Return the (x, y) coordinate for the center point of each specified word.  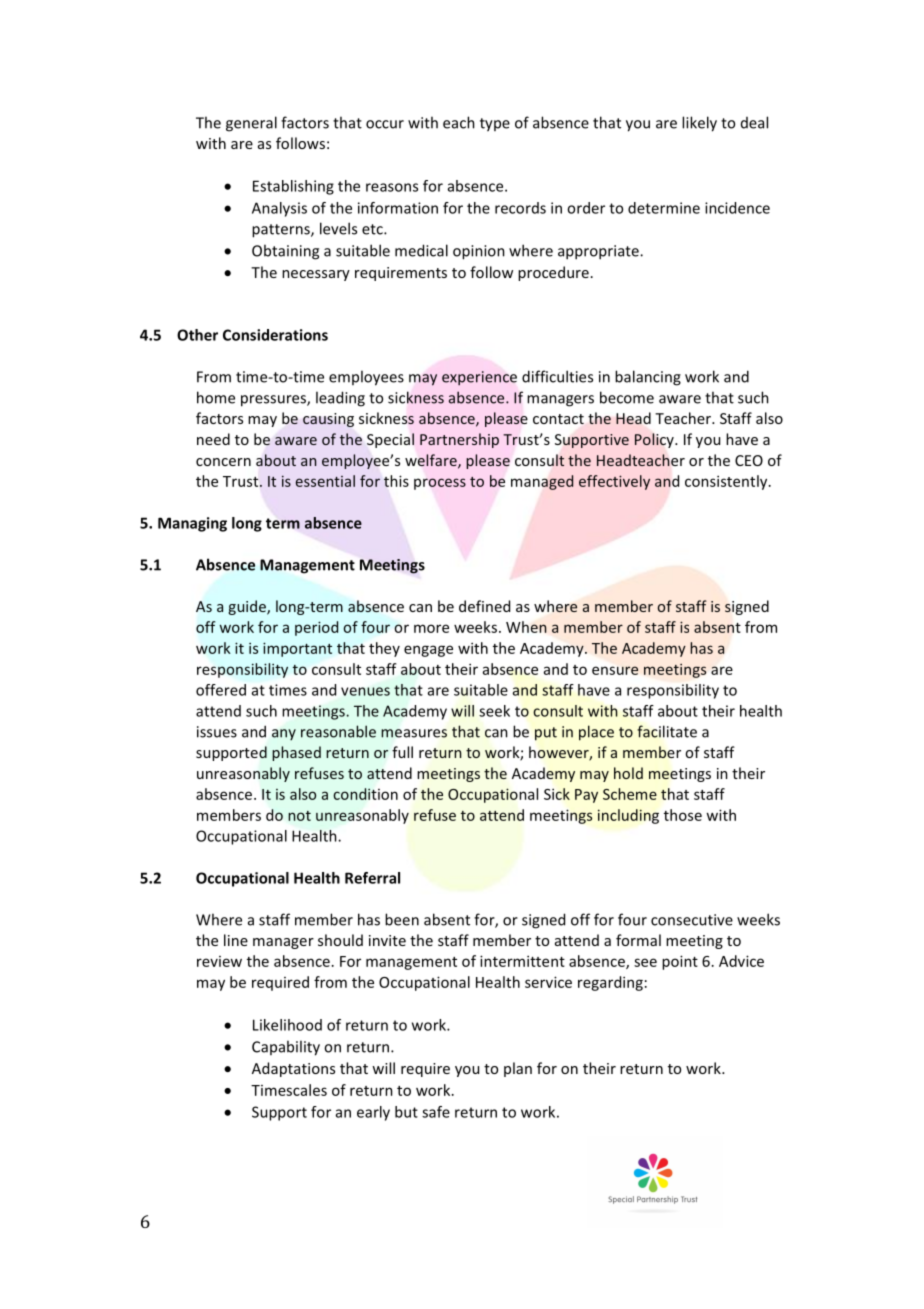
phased (296, 753)
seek (494, 711)
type (495, 125)
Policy (655, 440)
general (251, 124)
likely (699, 124)
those (683, 815)
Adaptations (293, 1069)
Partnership (459, 440)
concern (223, 462)
